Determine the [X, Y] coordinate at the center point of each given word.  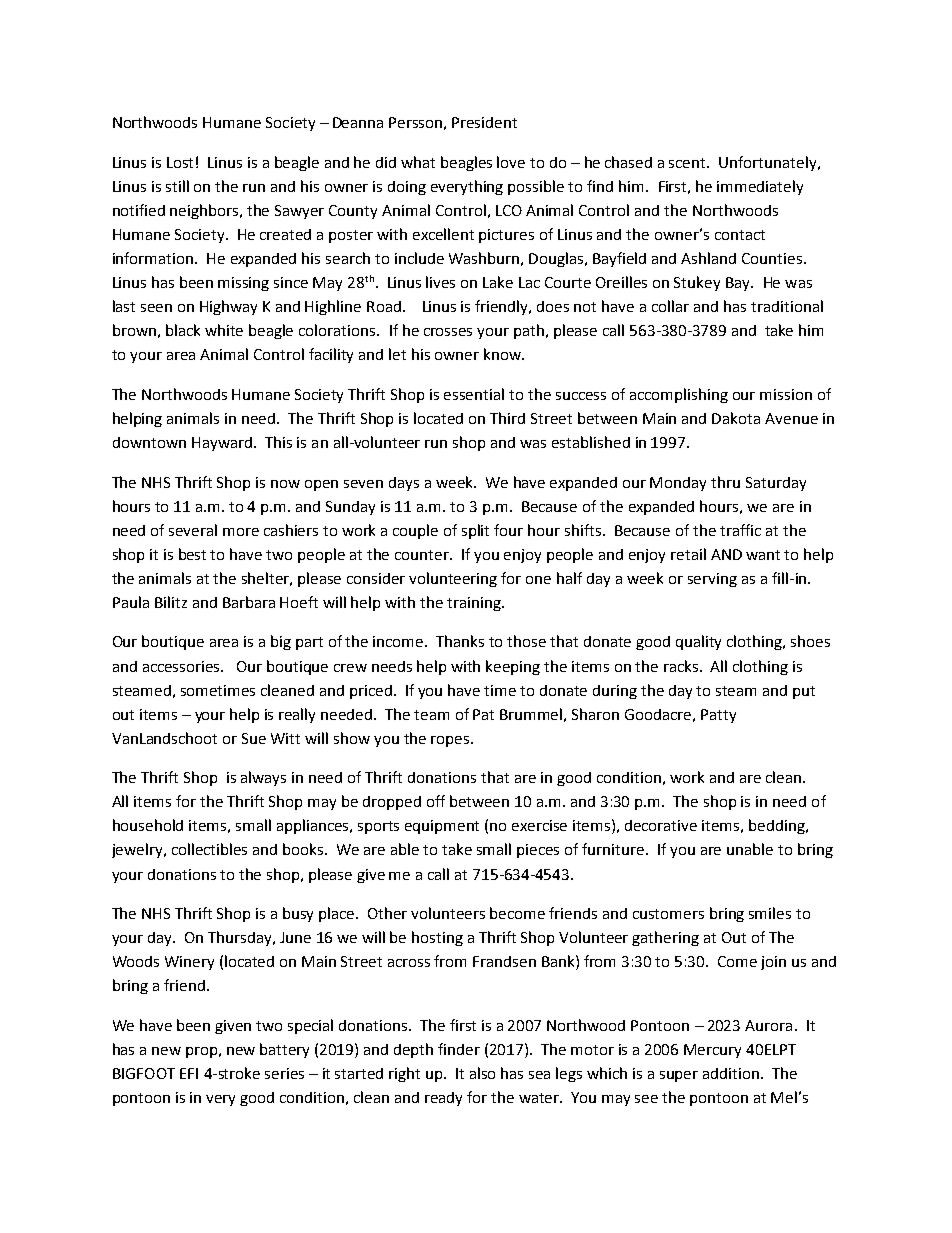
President [484, 122]
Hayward [223, 444]
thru [725, 482]
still [177, 186]
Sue [254, 738]
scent [689, 163]
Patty [718, 716]
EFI [189, 1073]
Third [507, 418]
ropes [451, 741]
